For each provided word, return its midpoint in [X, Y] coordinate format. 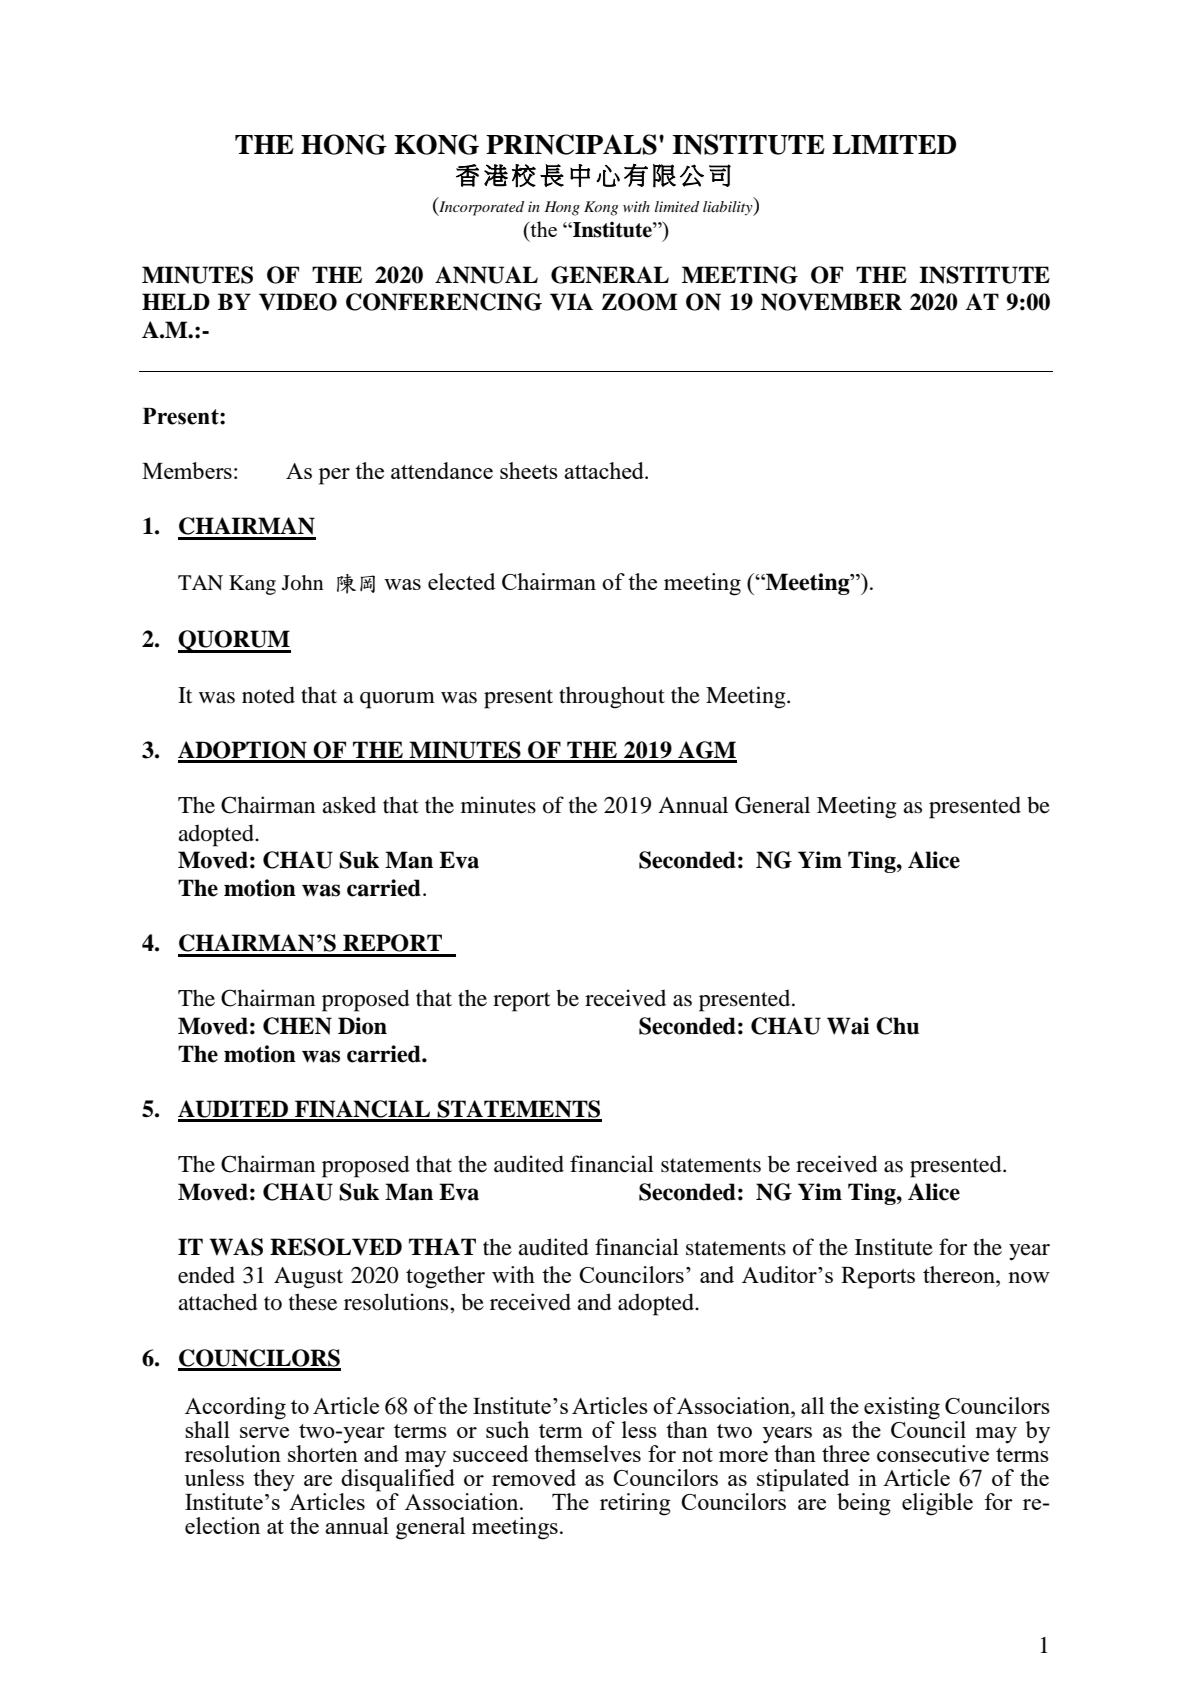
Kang [252, 585]
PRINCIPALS [571, 144]
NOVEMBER [831, 302]
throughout [612, 698]
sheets [529, 470]
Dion [362, 1026]
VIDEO [298, 302]
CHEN [297, 1026]
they [274, 1480]
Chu [897, 1026]
